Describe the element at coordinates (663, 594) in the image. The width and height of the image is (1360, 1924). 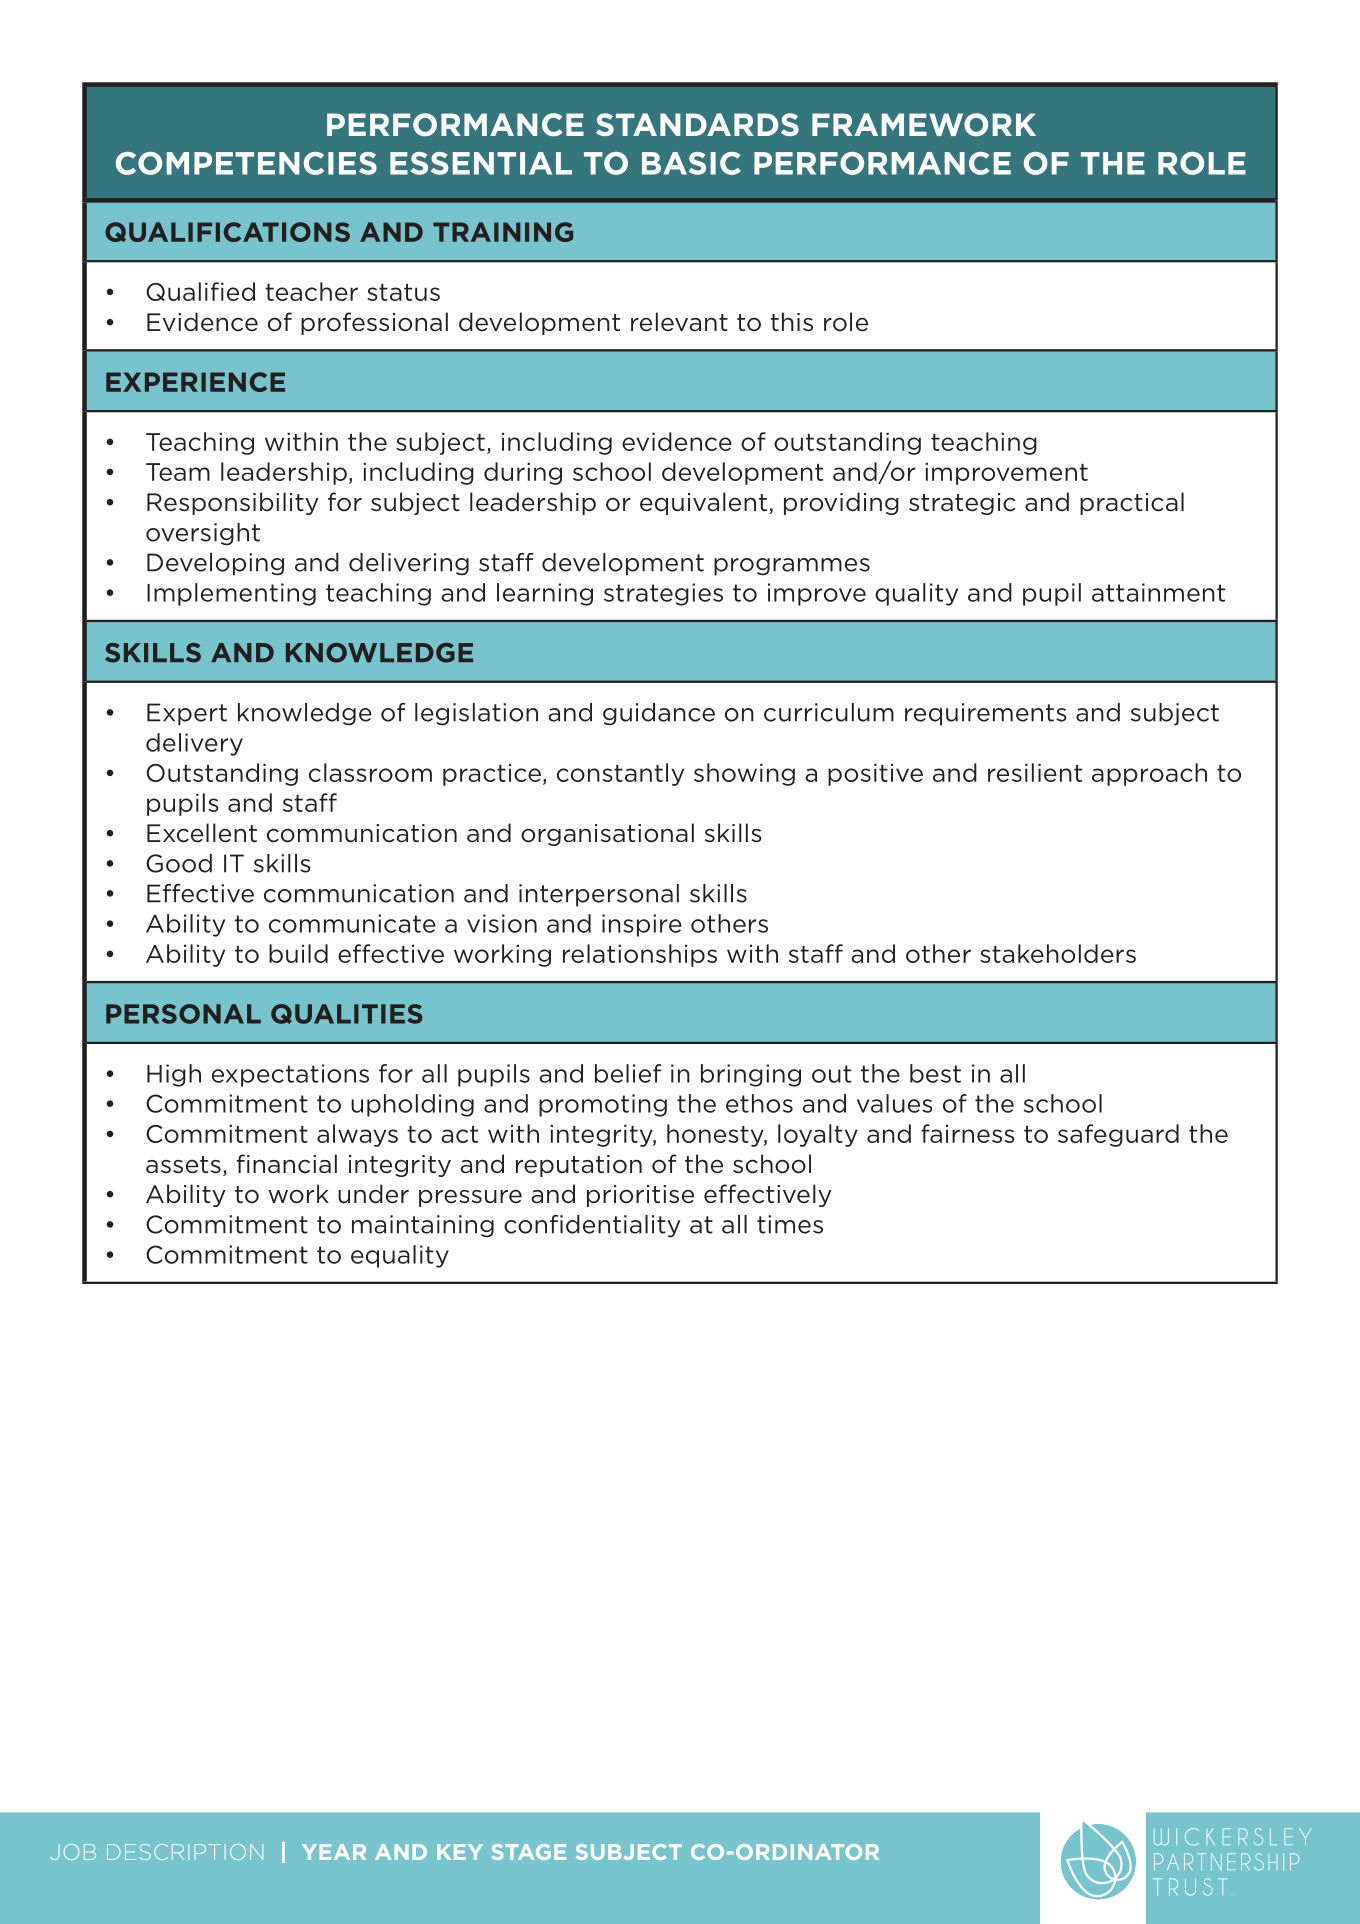
I see `strategies` at that location.
